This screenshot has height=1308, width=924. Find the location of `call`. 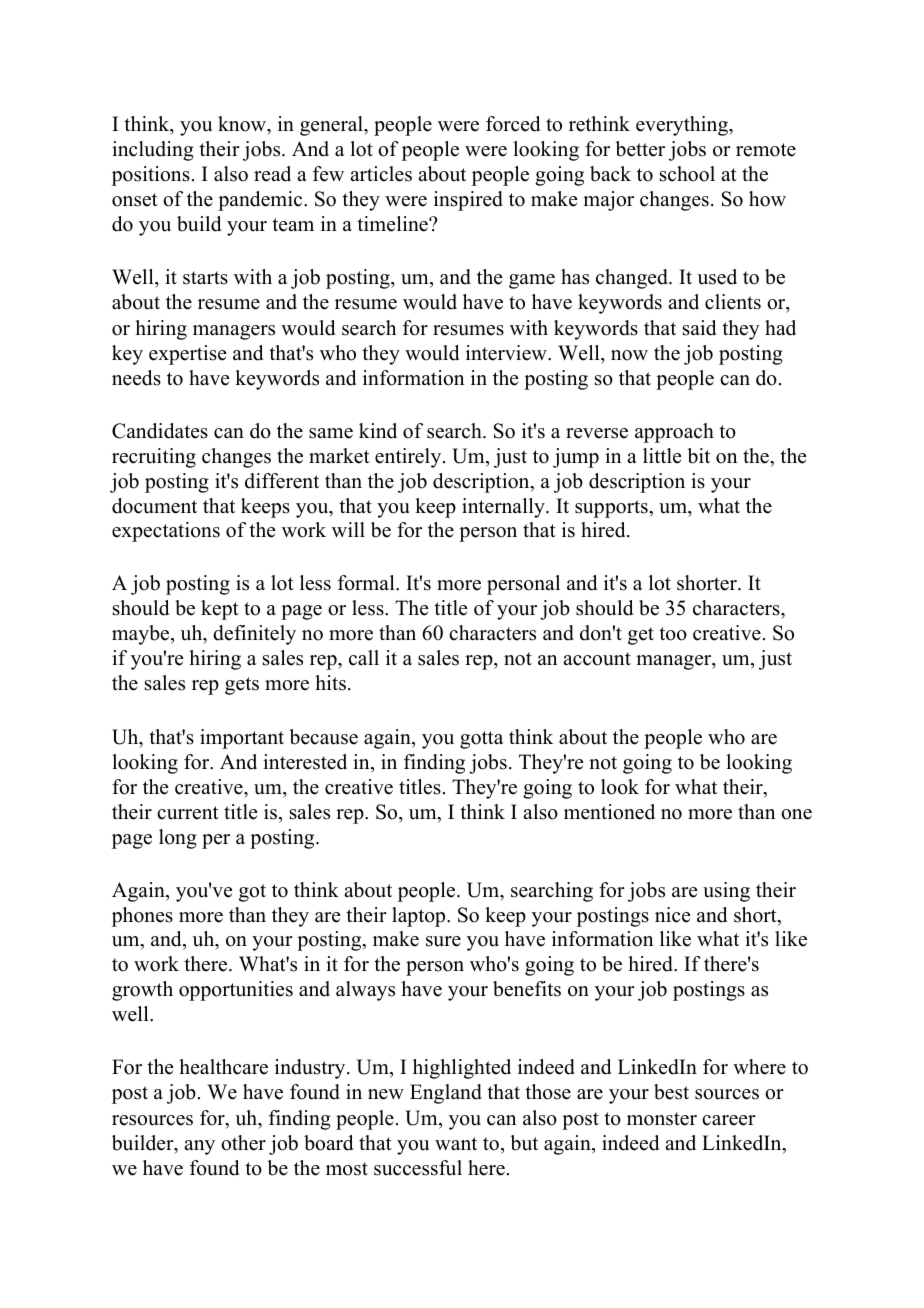

call is located at coordinates (364, 658).
